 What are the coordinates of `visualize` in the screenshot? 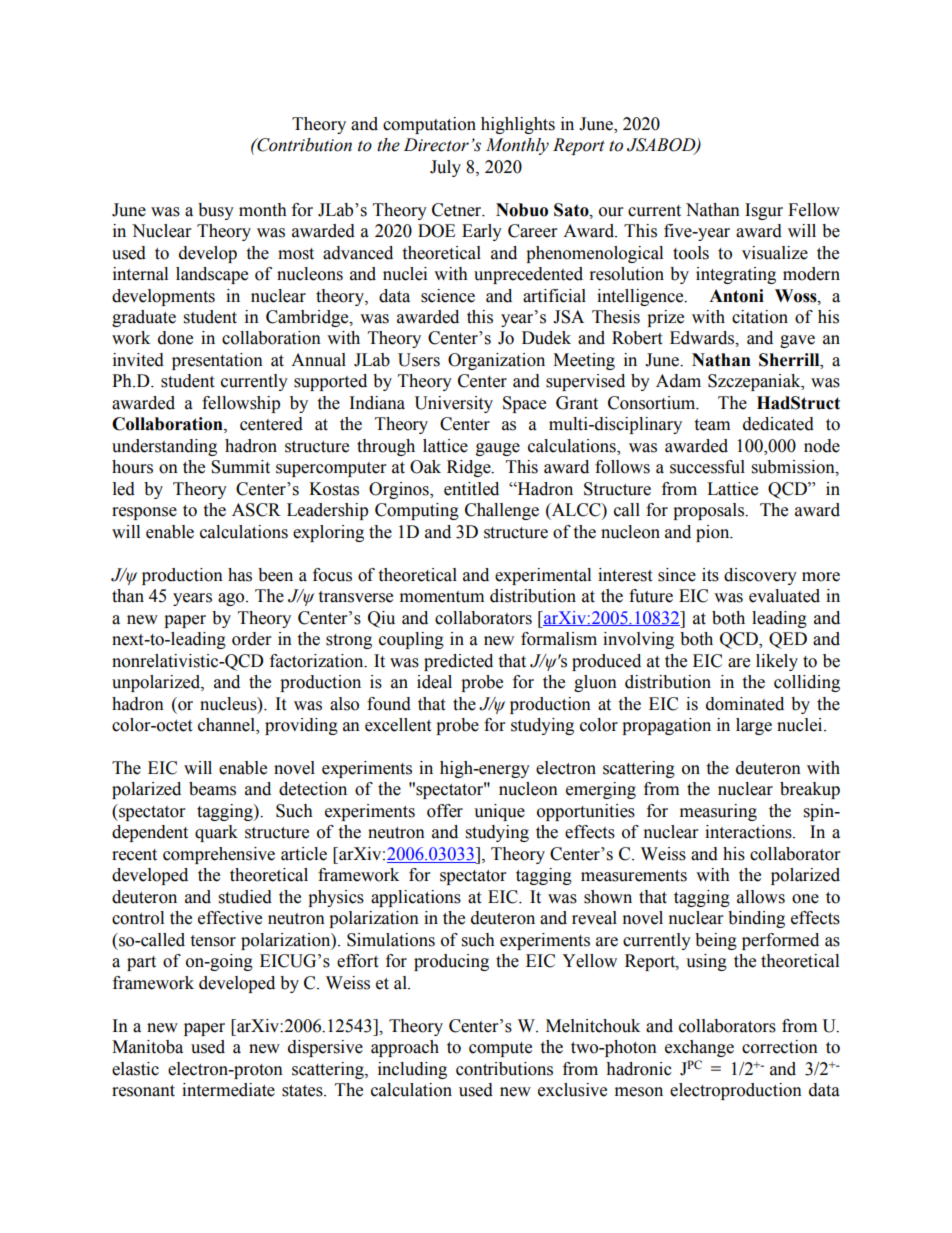 It's located at (775, 253).
